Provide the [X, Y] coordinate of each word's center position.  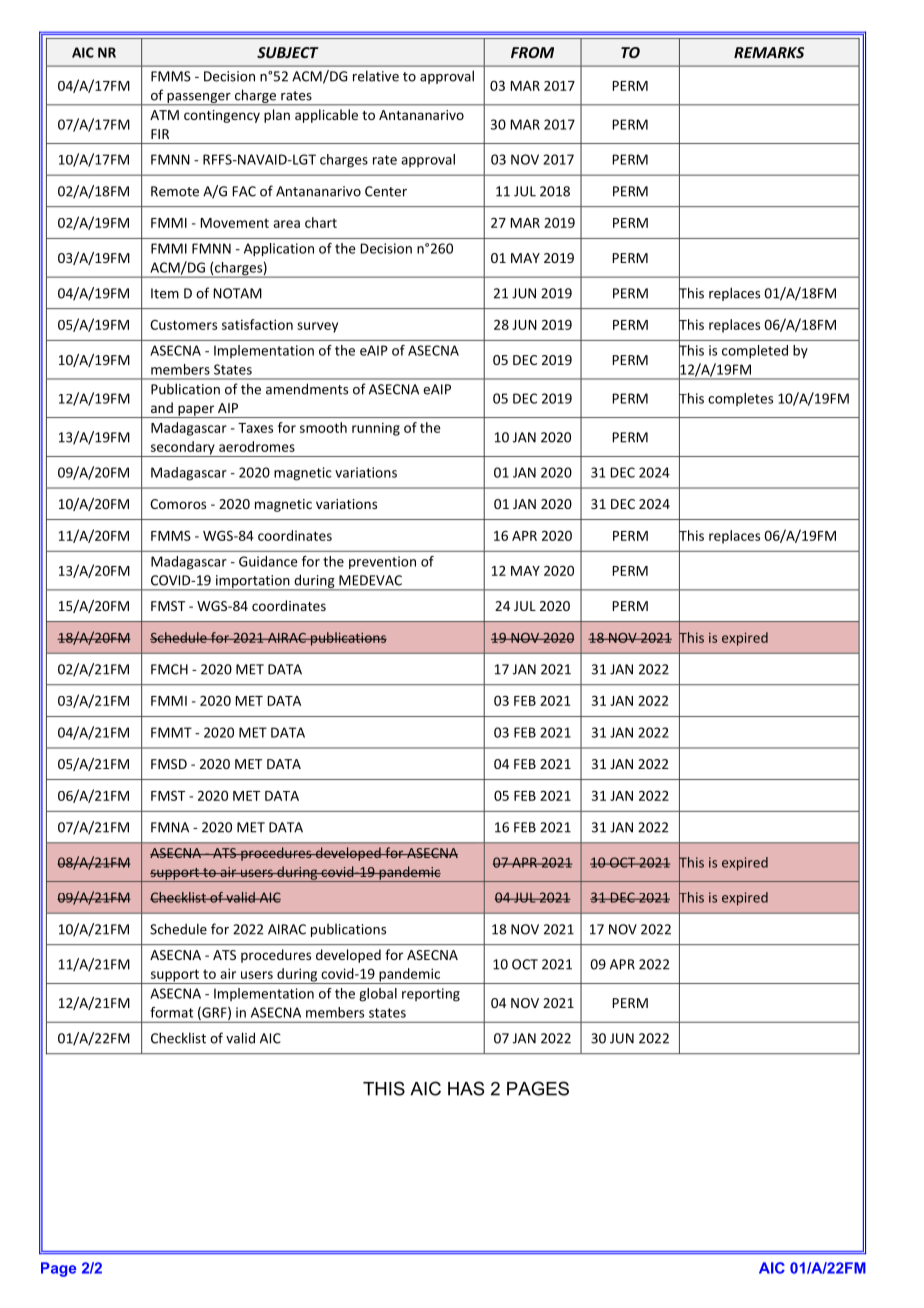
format [171, 1012]
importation [253, 583]
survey [317, 327]
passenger [199, 99]
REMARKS [769, 52]
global [378, 995]
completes [740, 399]
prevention [382, 562]
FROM [532, 52]
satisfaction [257, 324]
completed [755, 352]
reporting [431, 995]
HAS [466, 1088]
